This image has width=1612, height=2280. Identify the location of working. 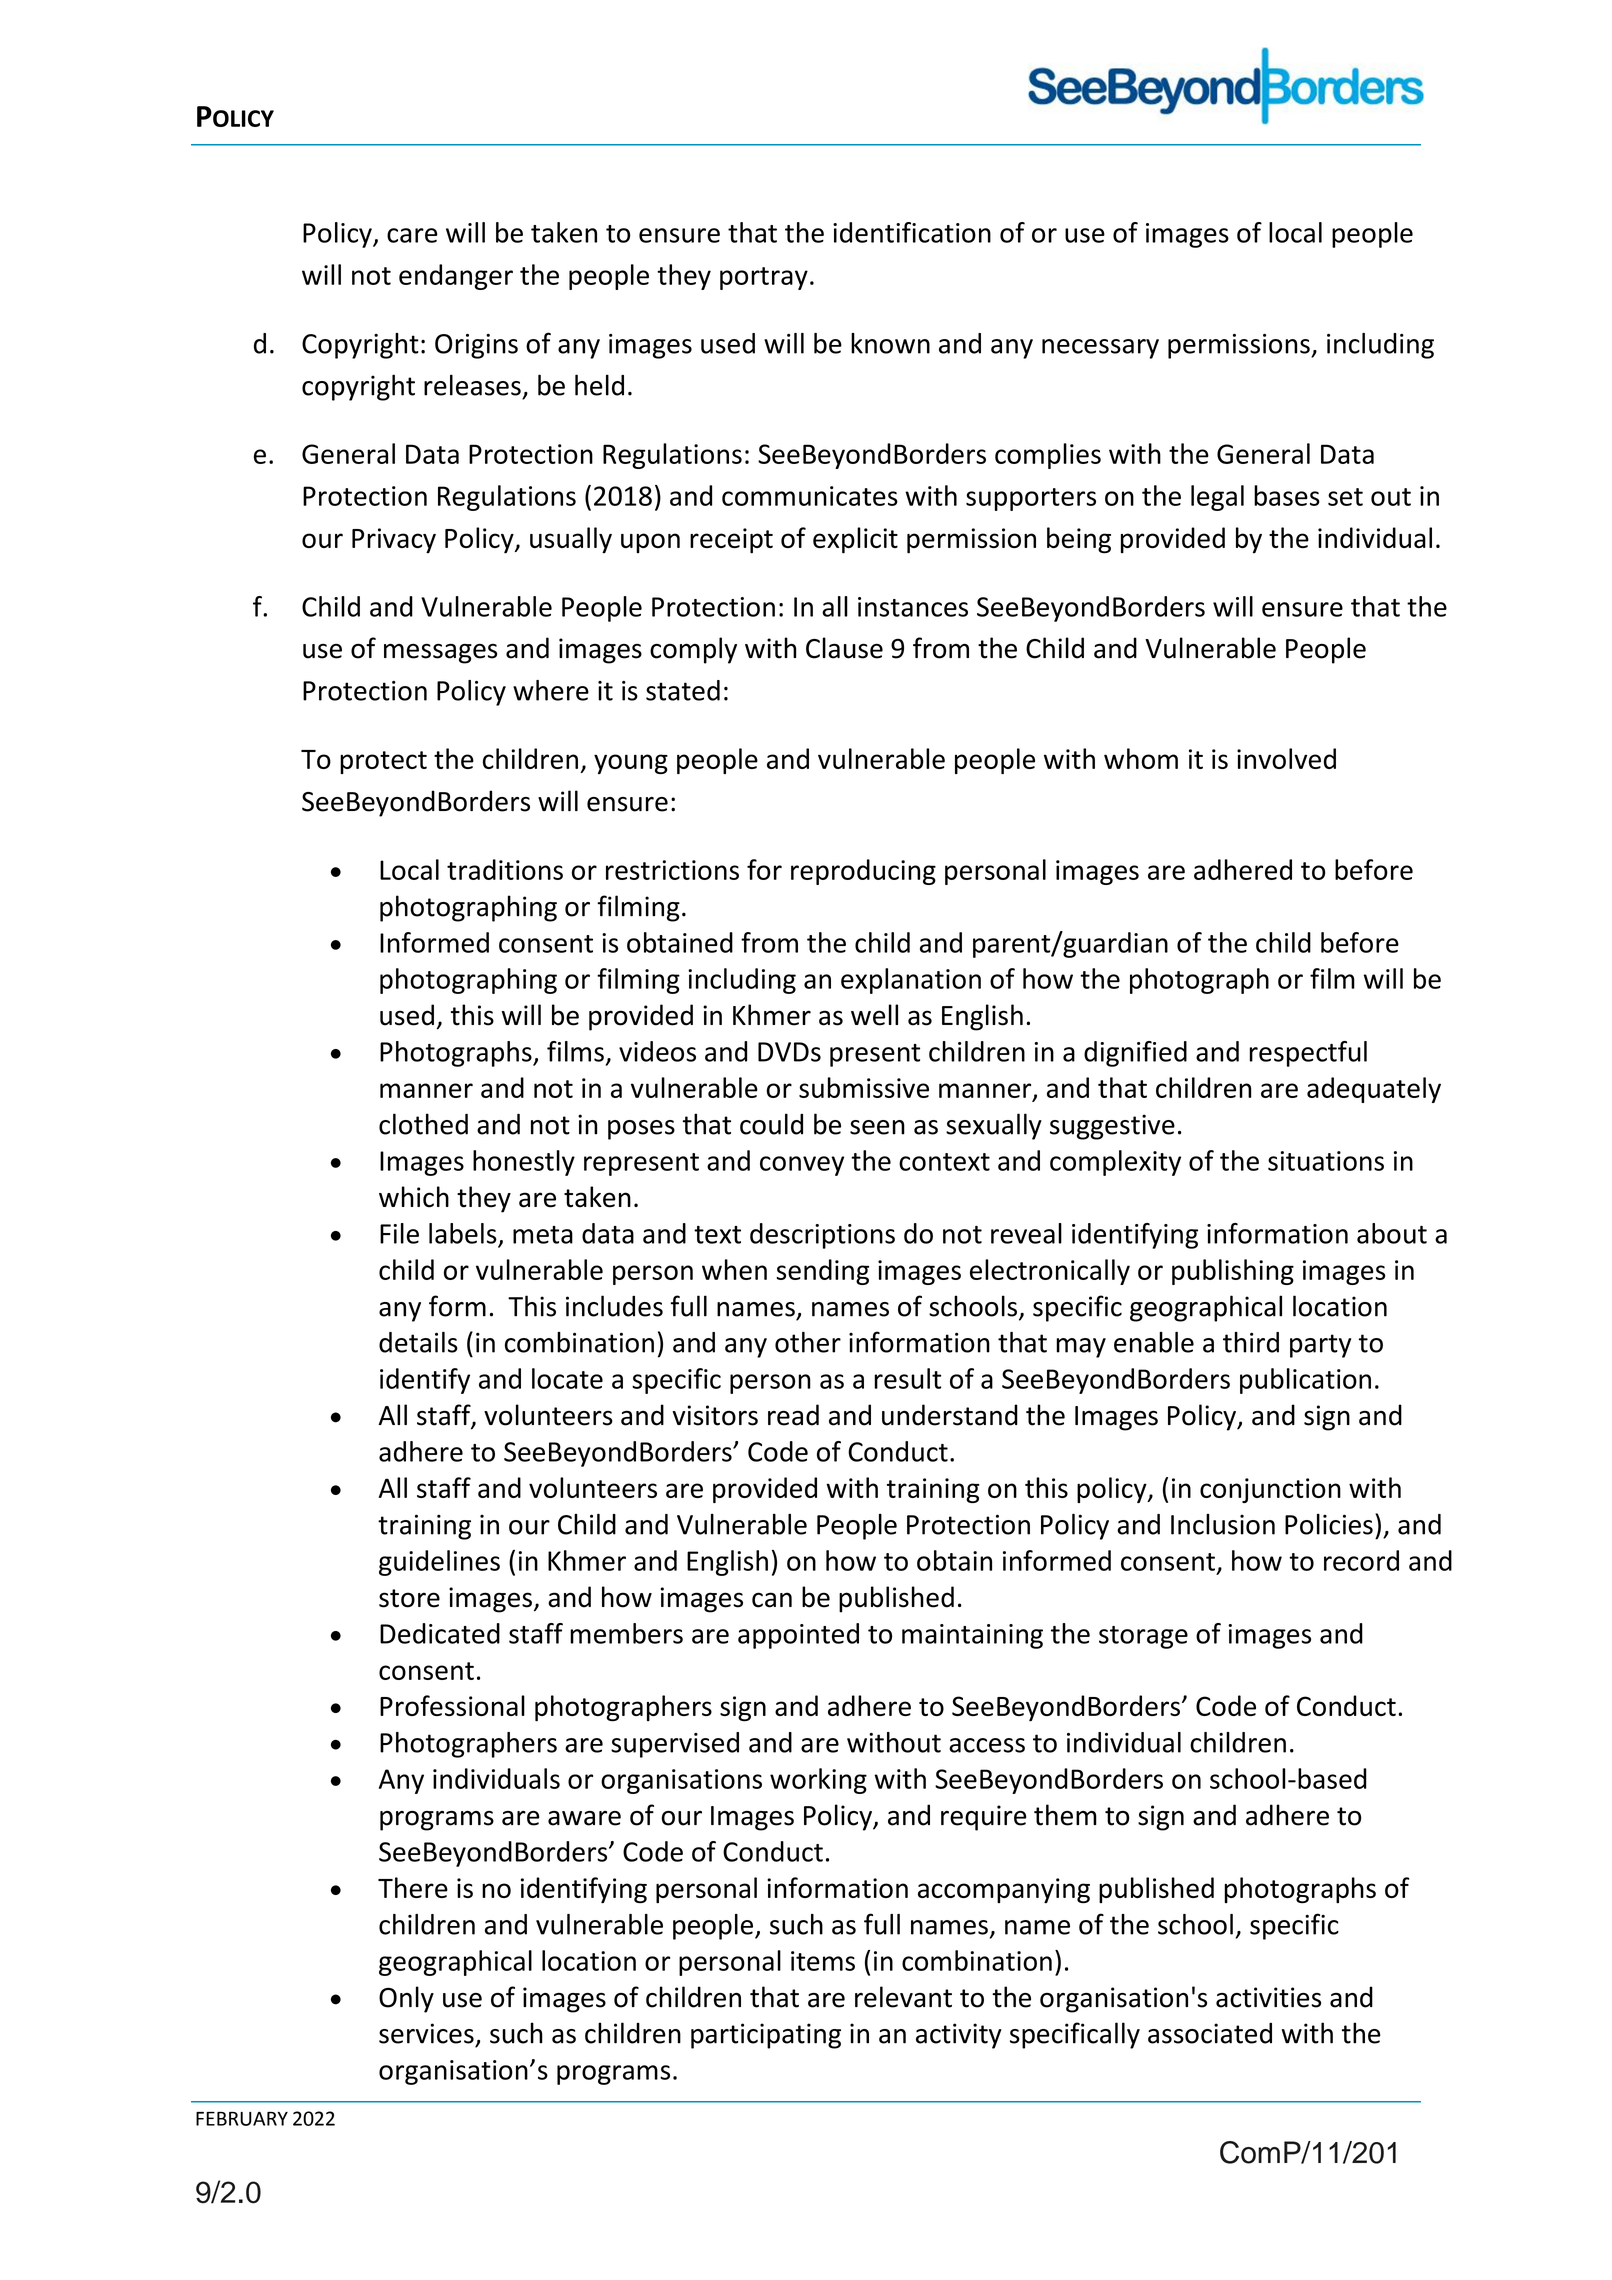
(818, 1781).
